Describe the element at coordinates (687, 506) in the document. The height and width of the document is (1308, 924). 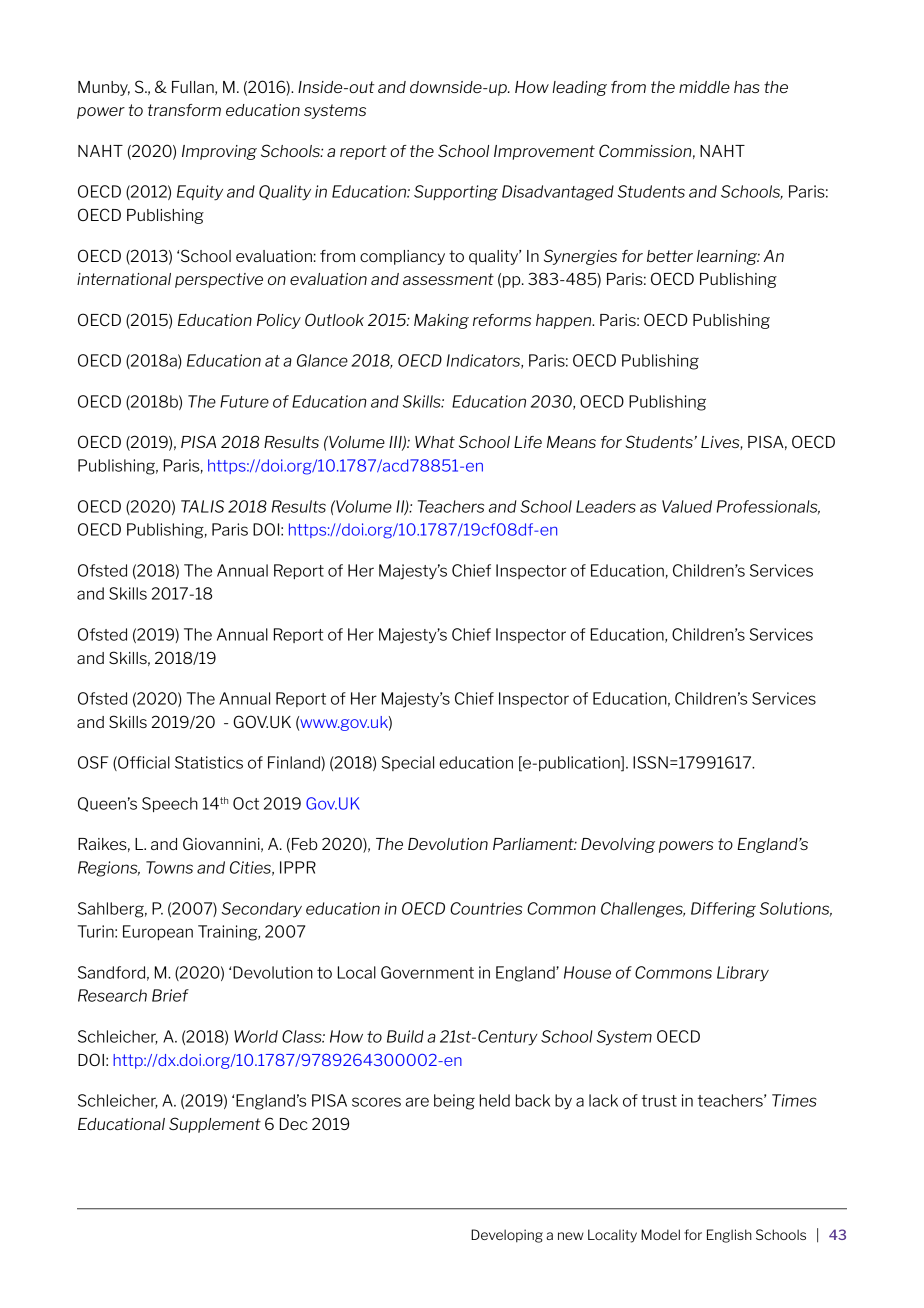
I see `Valued` at that location.
